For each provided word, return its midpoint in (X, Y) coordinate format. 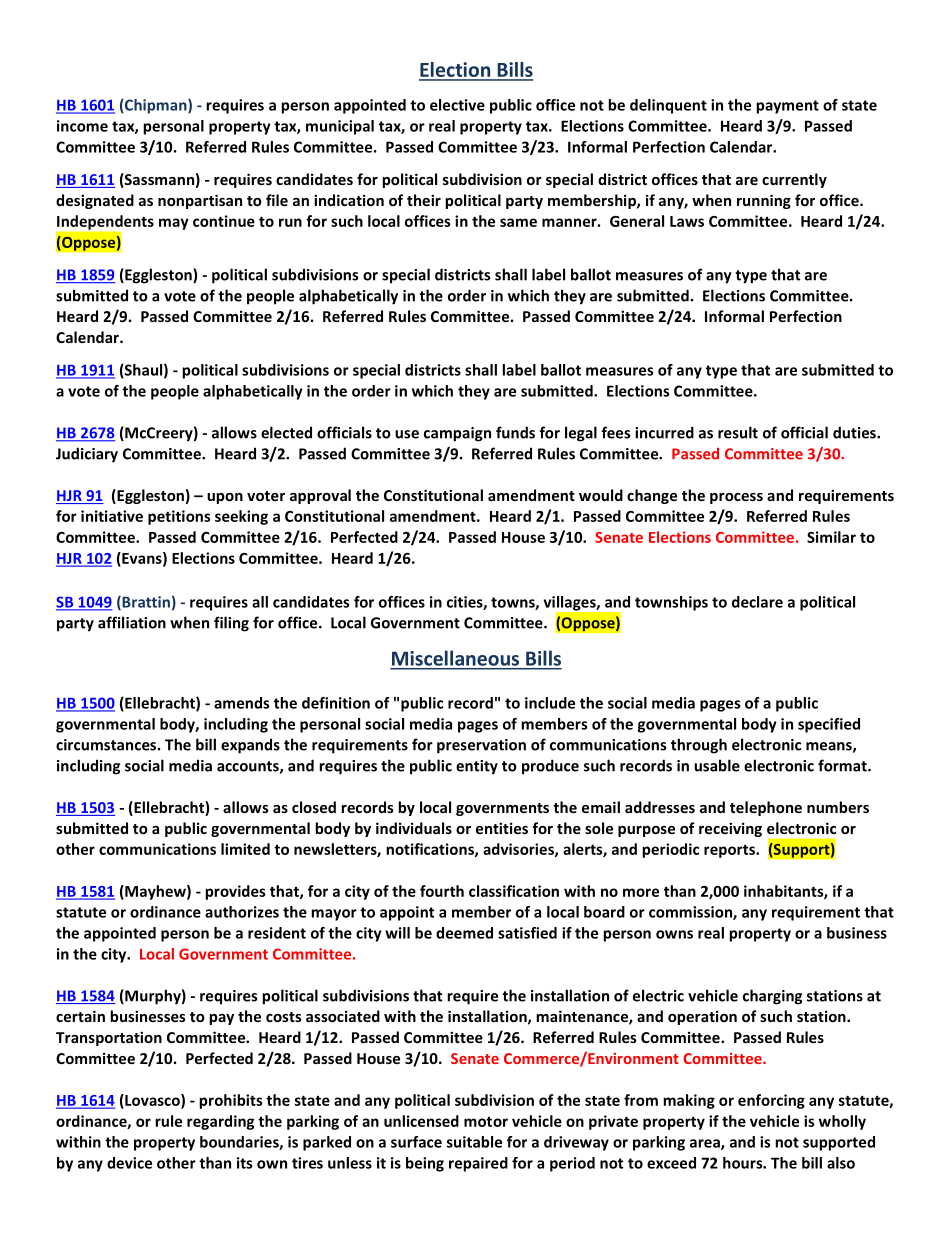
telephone (766, 808)
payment (787, 107)
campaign (457, 434)
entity (477, 767)
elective (457, 105)
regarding (220, 1122)
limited (245, 849)
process (736, 498)
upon (225, 498)
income (82, 126)
